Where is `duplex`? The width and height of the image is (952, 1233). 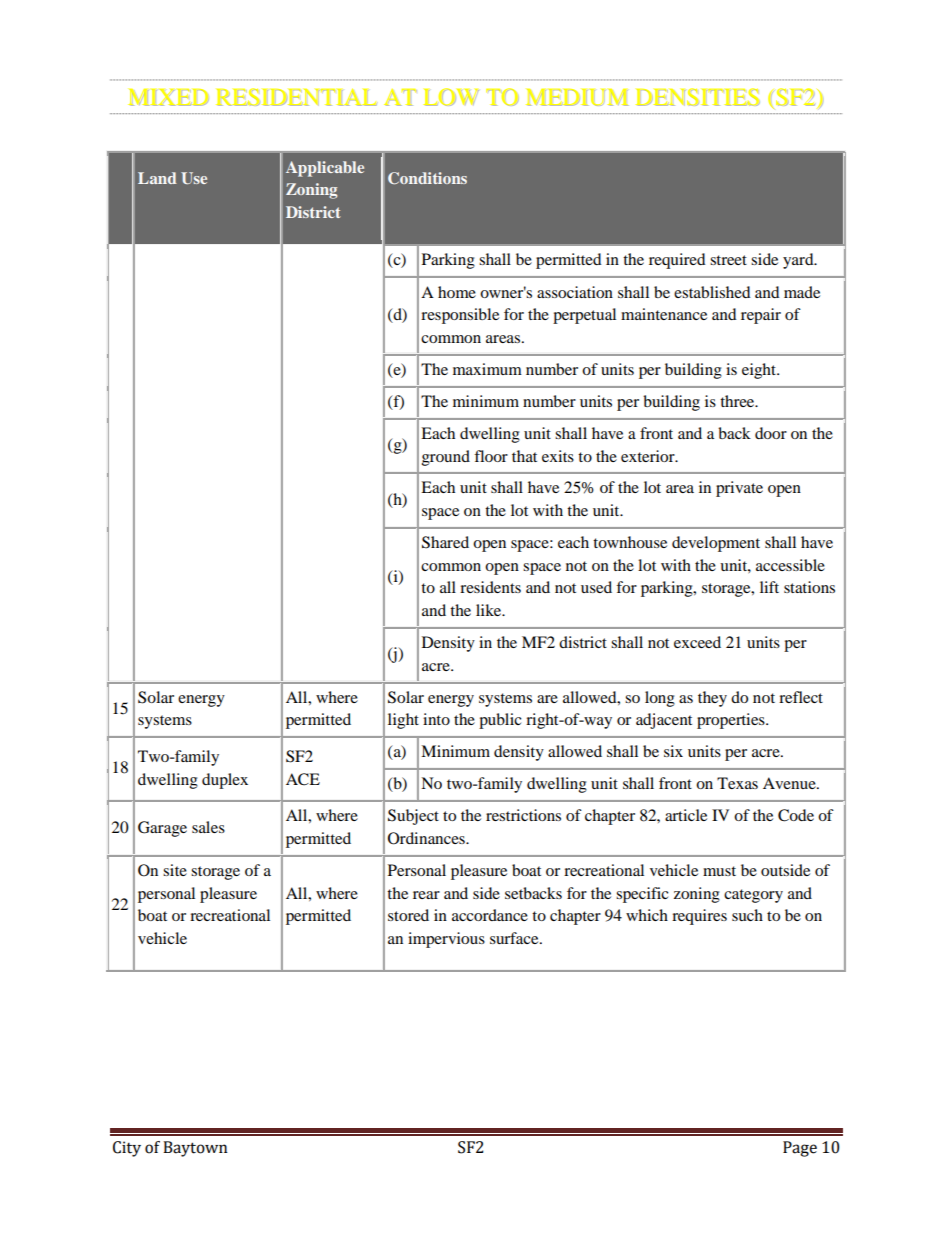
duplex is located at coordinates (225, 781).
